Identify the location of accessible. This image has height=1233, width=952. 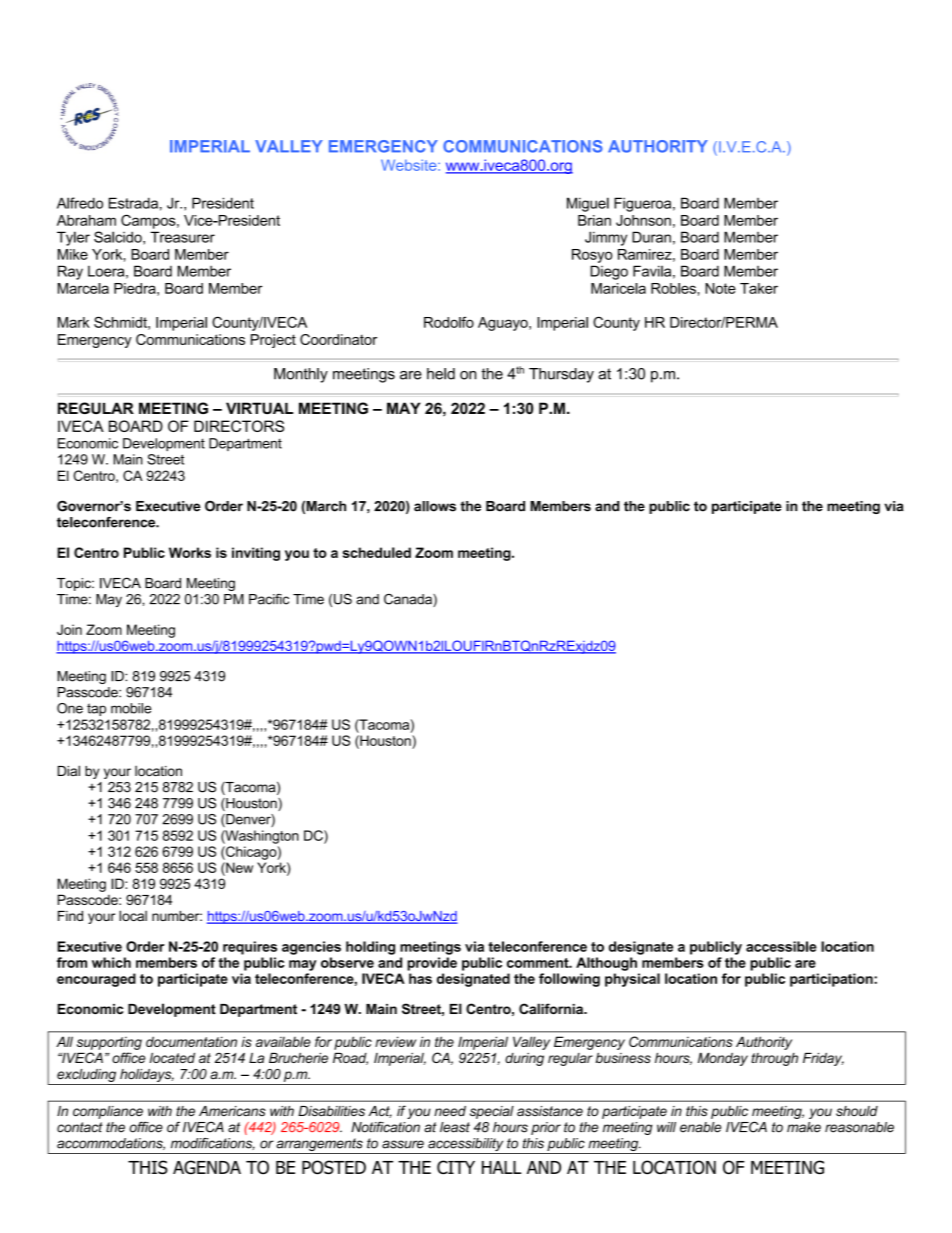
(781, 946).
